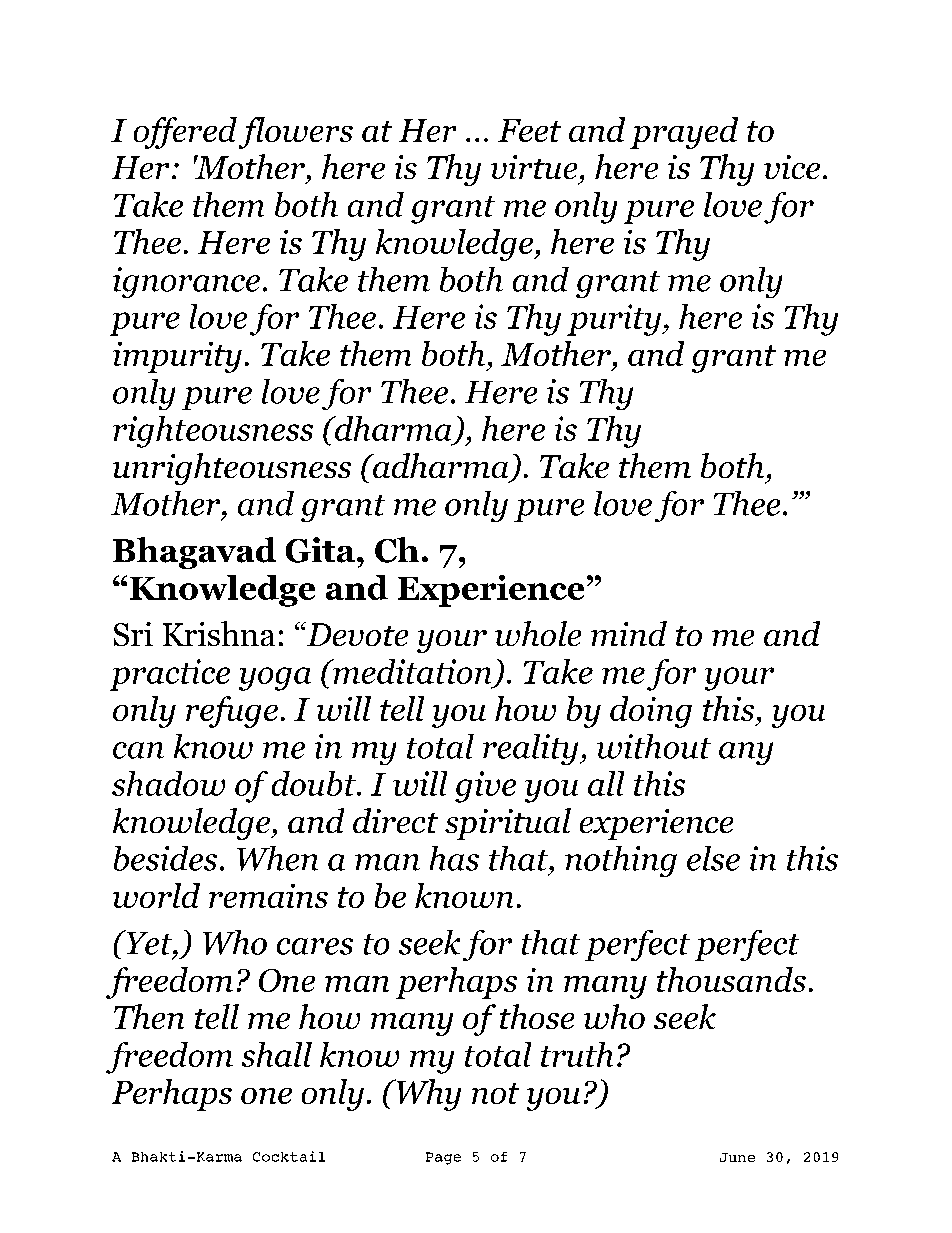 The height and width of the screenshot is (1233, 952). What do you see at coordinates (219, 633) in the screenshot?
I see `Krishna` at bounding box center [219, 633].
